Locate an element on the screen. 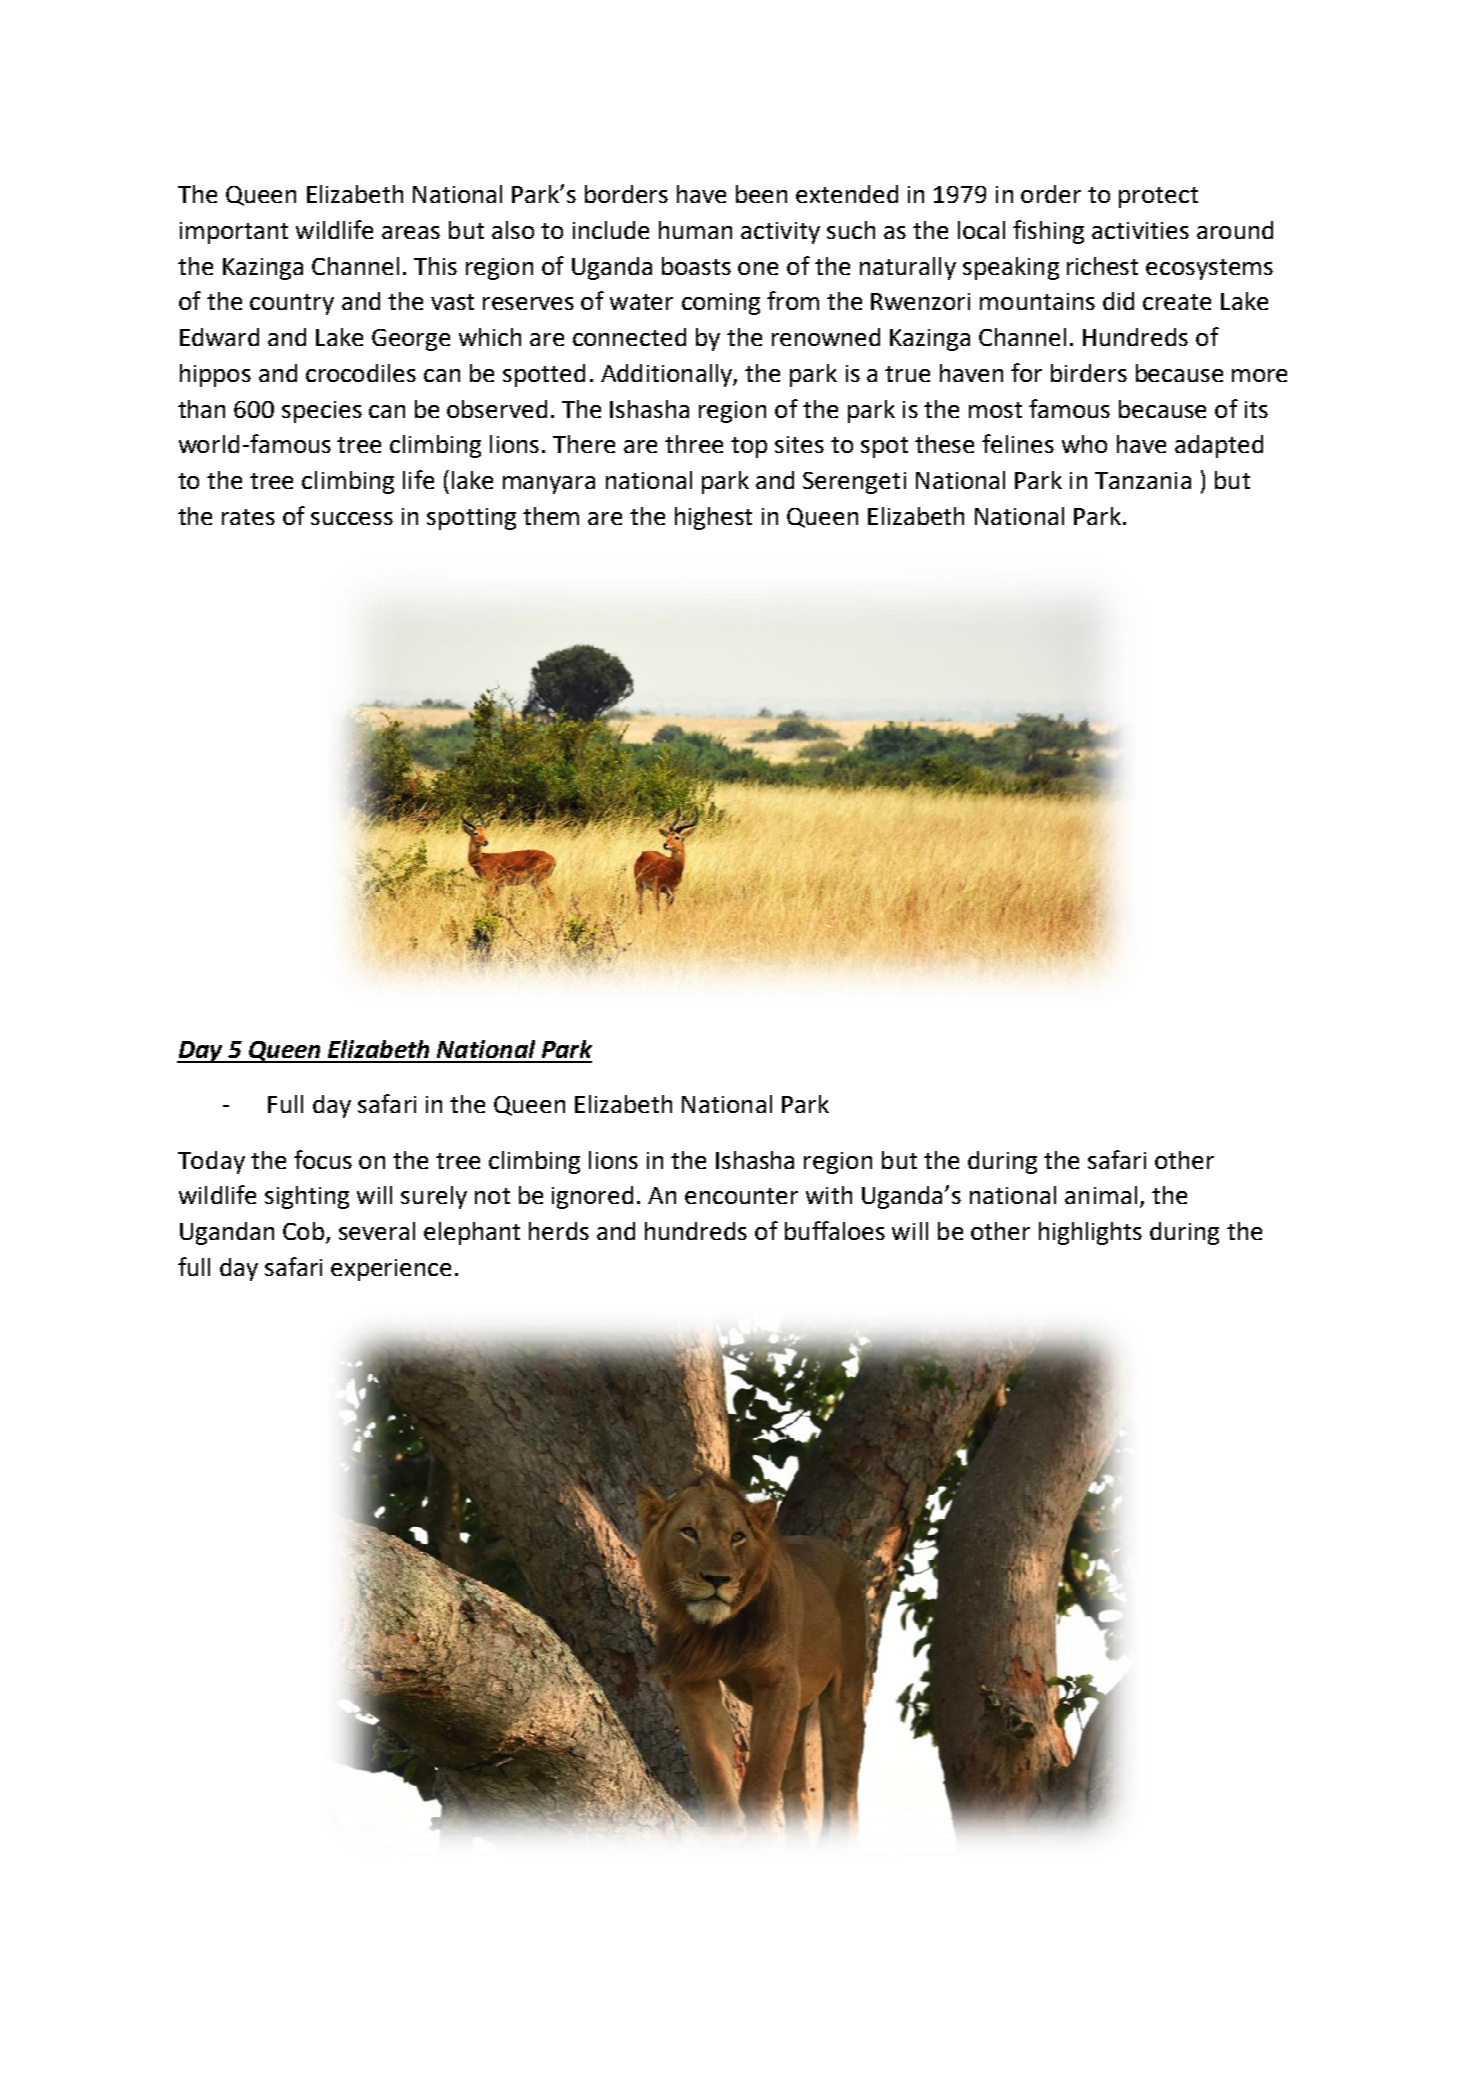  animal is located at coordinates (1101, 1195).
